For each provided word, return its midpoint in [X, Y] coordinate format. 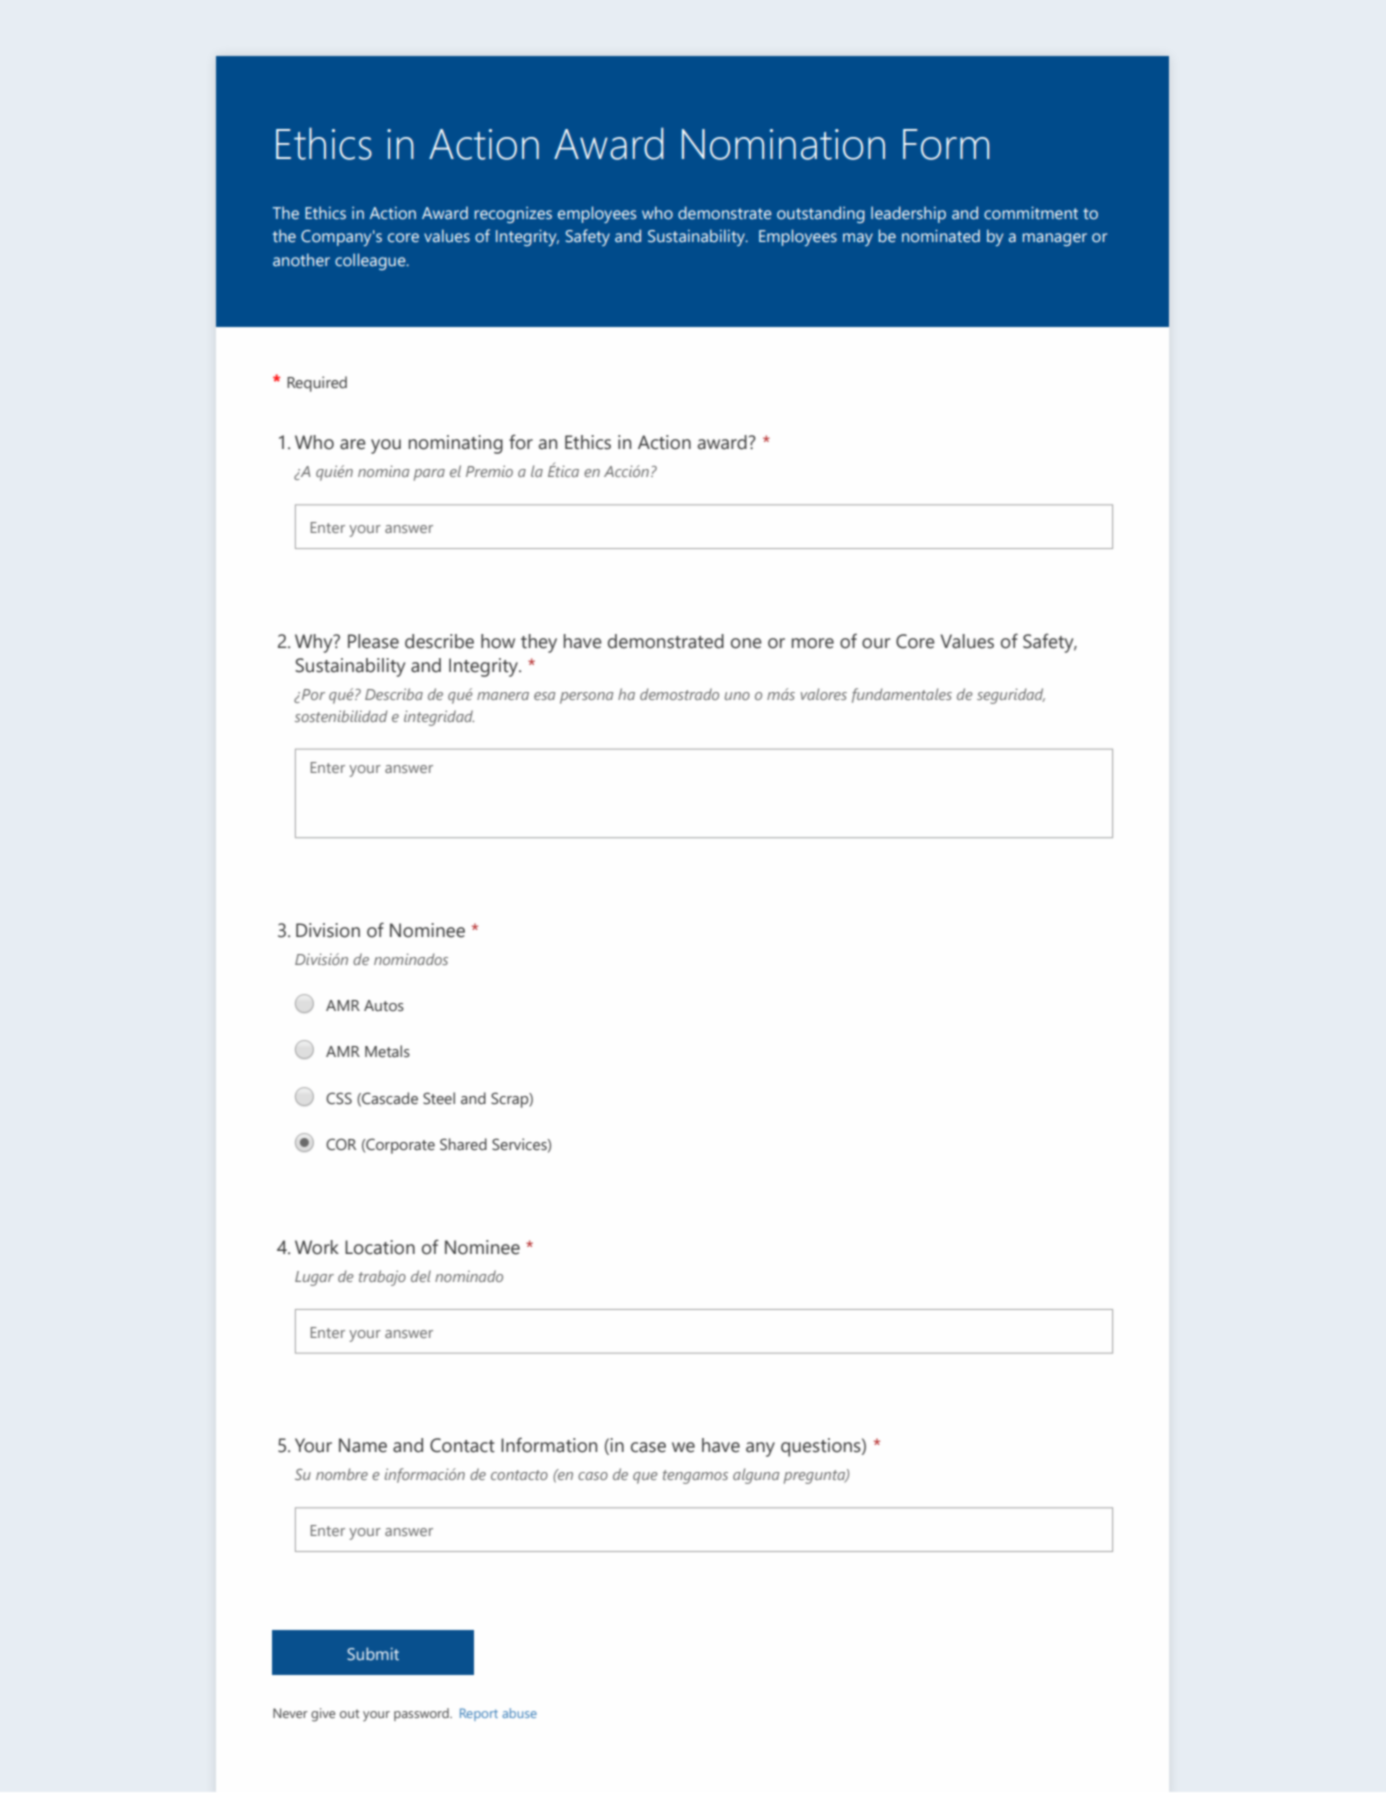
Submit [373, 1654]
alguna [756, 1476]
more [813, 643]
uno [737, 696]
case [648, 1447]
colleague [371, 261]
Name [363, 1445]
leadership [908, 214]
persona [586, 698]
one [746, 643]
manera [503, 696]
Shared [463, 1144]
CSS [339, 1098]
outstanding [821, 214]
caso [593, 1476]
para [429, 475]
